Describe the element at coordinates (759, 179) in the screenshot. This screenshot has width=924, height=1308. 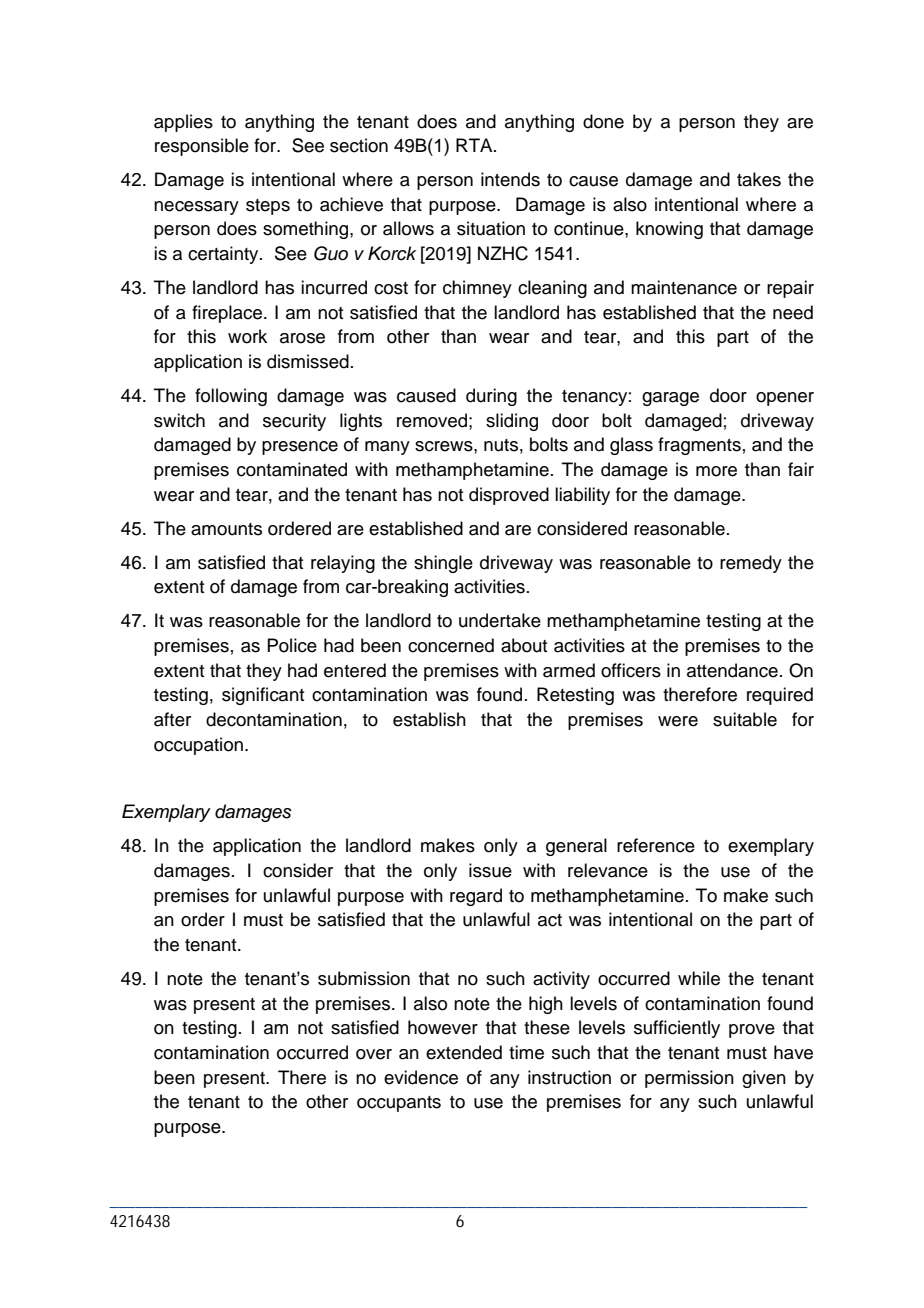
I see `takes` at that location.
